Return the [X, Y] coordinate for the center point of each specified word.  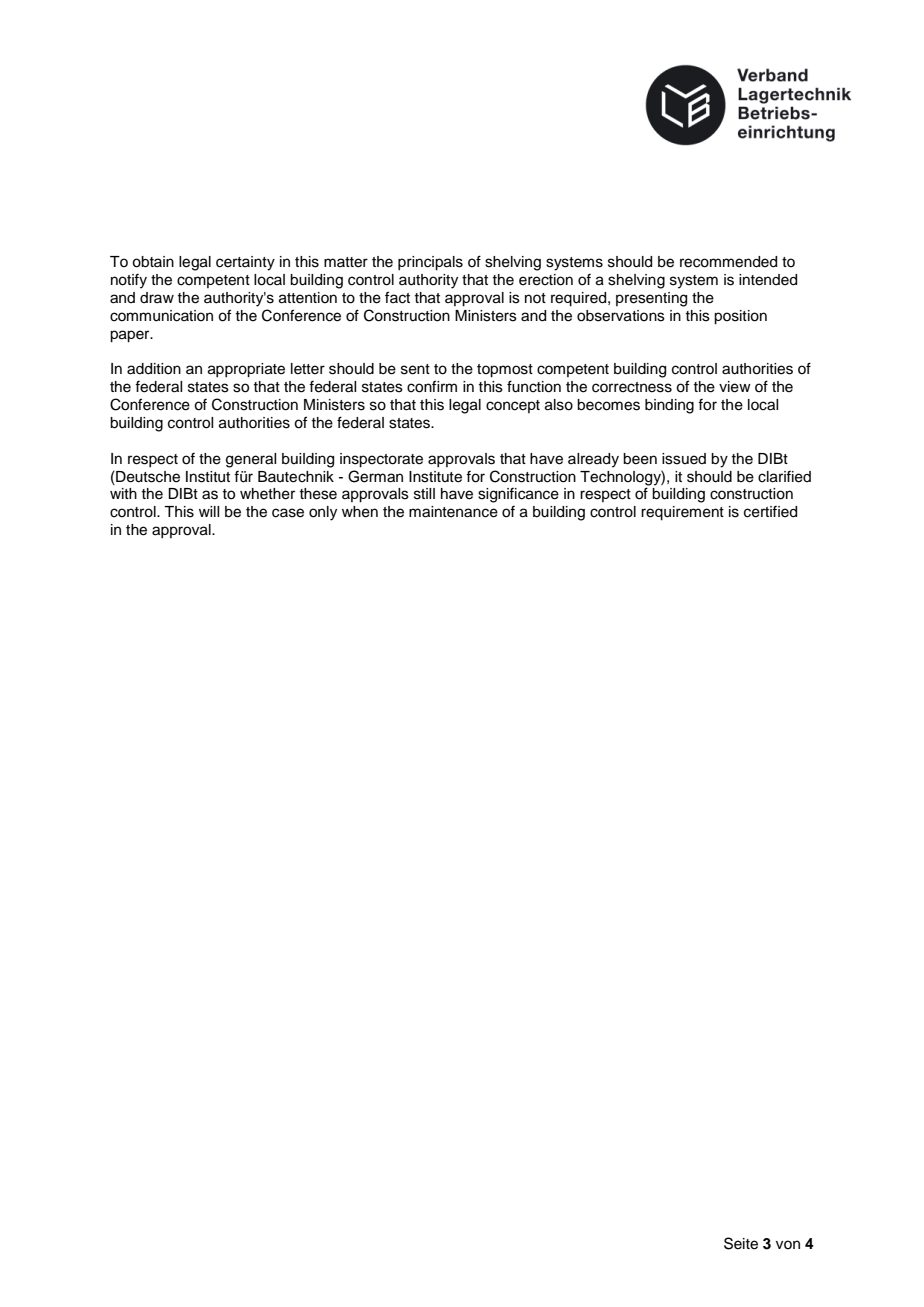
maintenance [453, 512]
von [788, 1244]
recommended [728, 262]
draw [157, 297]
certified [770, 512]
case [288, 513]
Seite [741, 1243]
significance [518, 495]
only [323, 513]
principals [430, 263]
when [360, 512]
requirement [682, 513]
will [209, 511]
